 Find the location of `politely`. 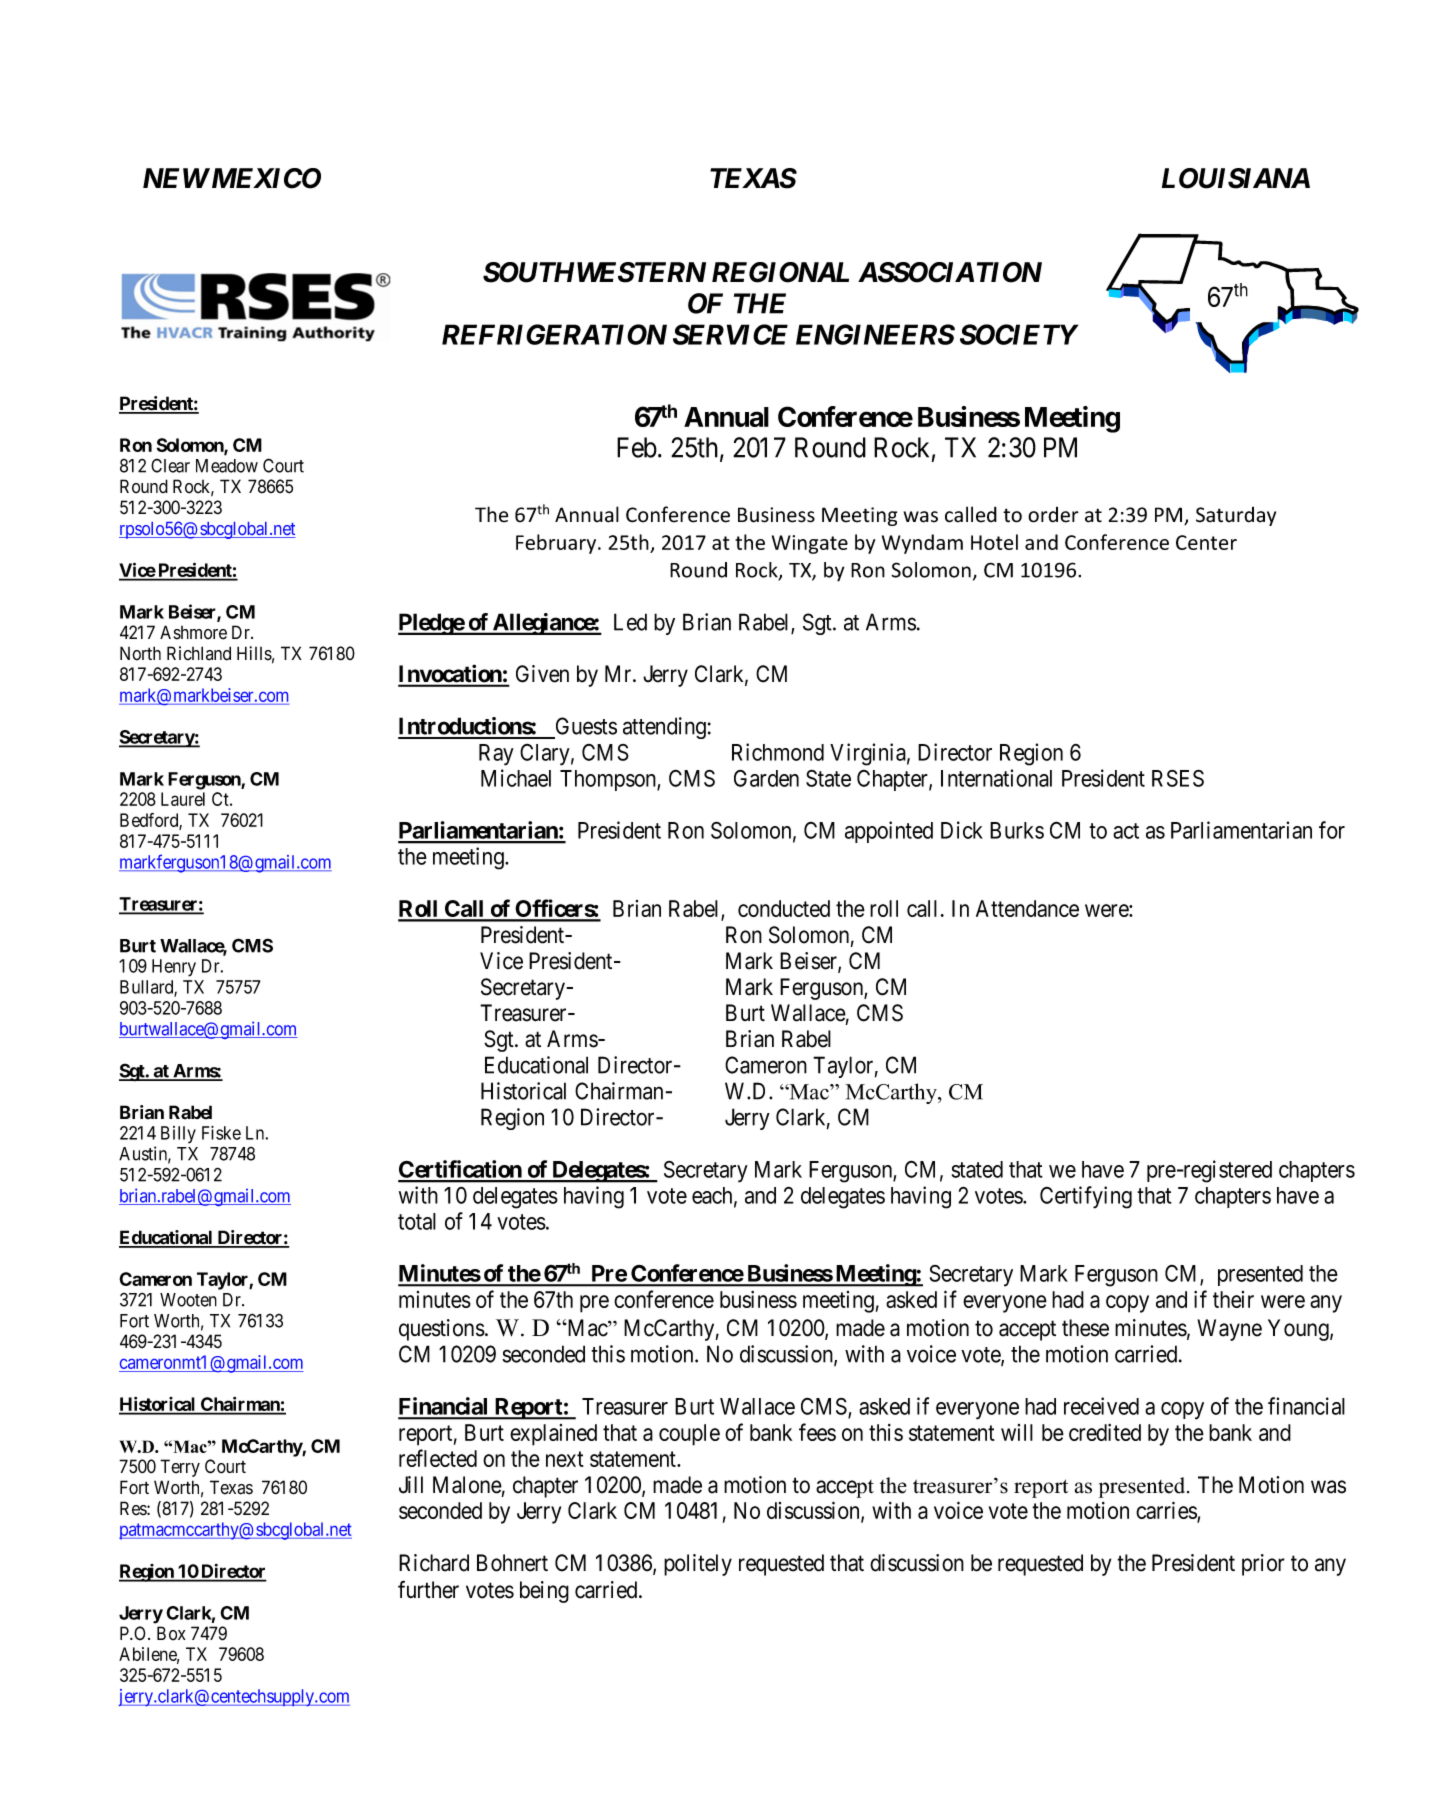

politely is located at coordinates (698, 1565).
